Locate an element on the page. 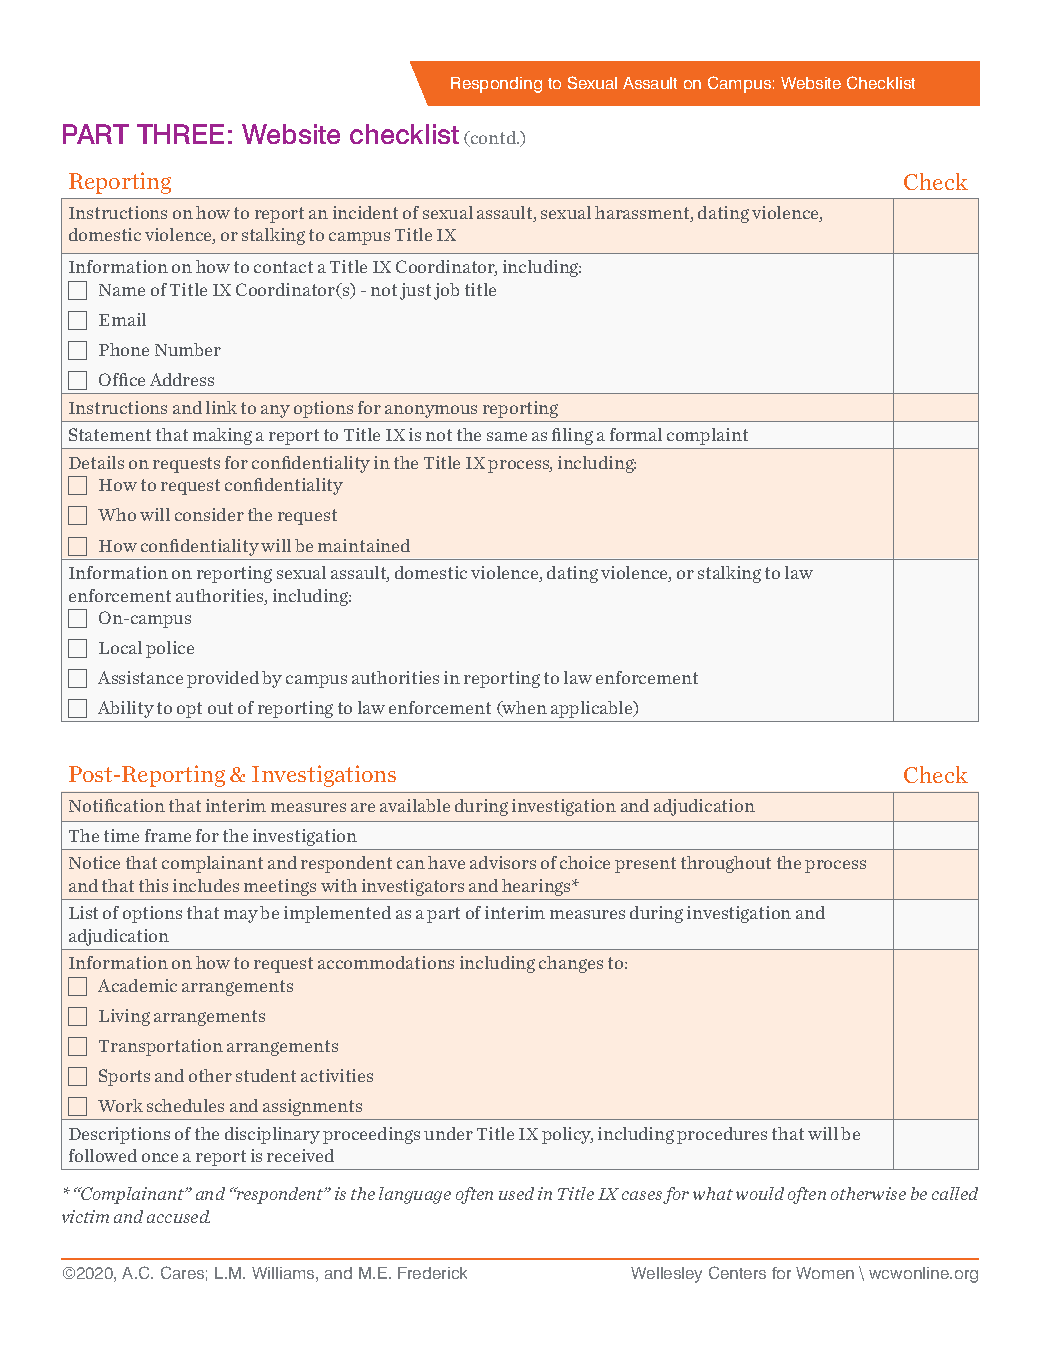  Frederick is located at coordinates (432, 1273).
